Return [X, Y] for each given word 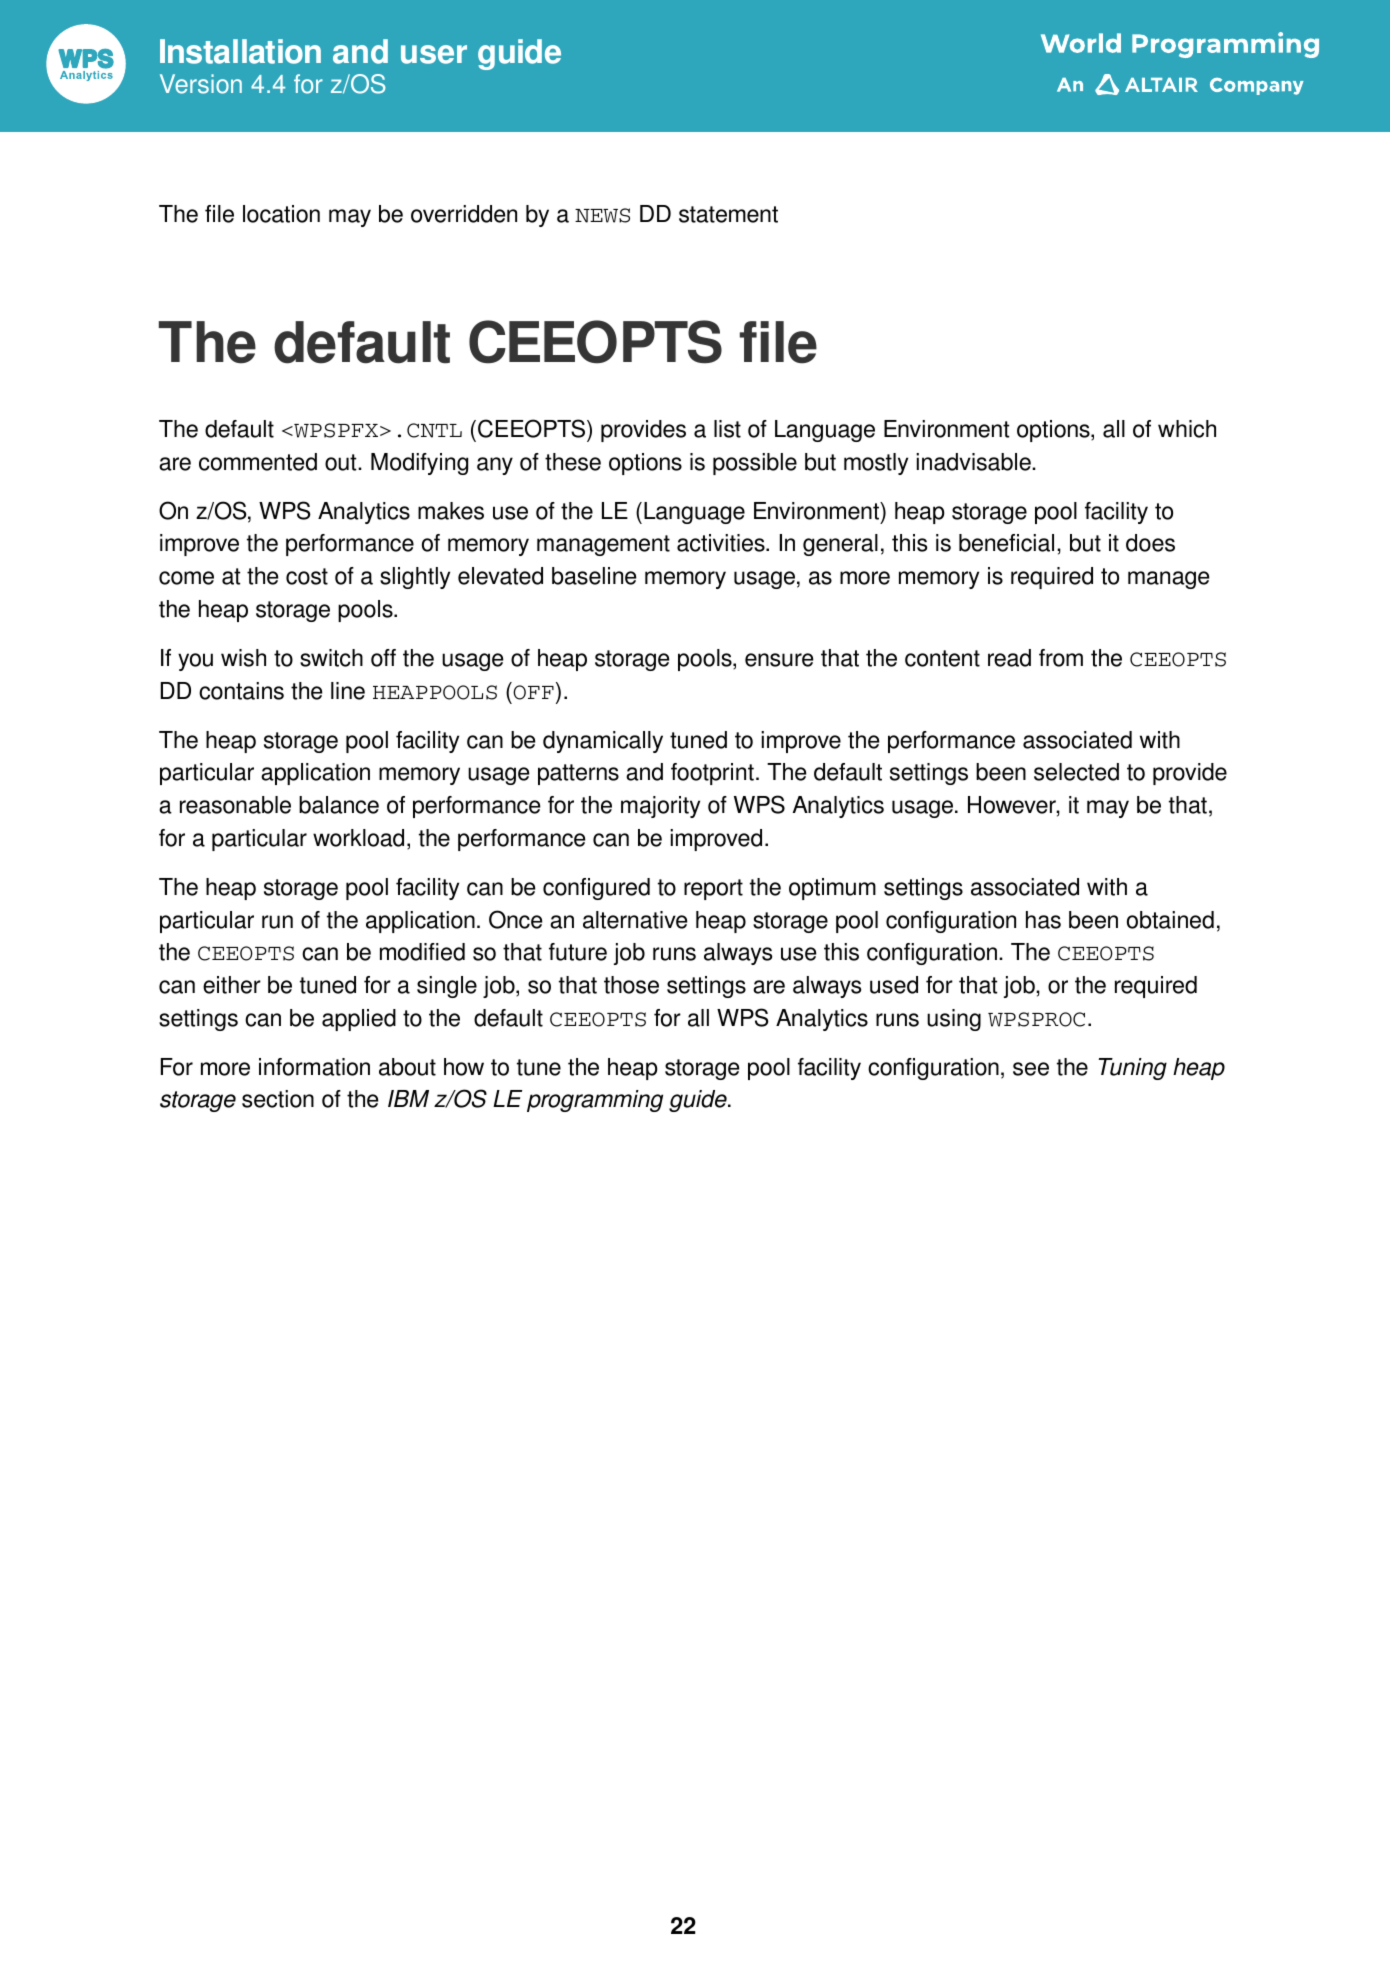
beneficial [1006, 543]
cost [307, 576]
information [314, 1067]
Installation [240, 51]
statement [728, 214]
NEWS [602, 215]
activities [722, 543]
